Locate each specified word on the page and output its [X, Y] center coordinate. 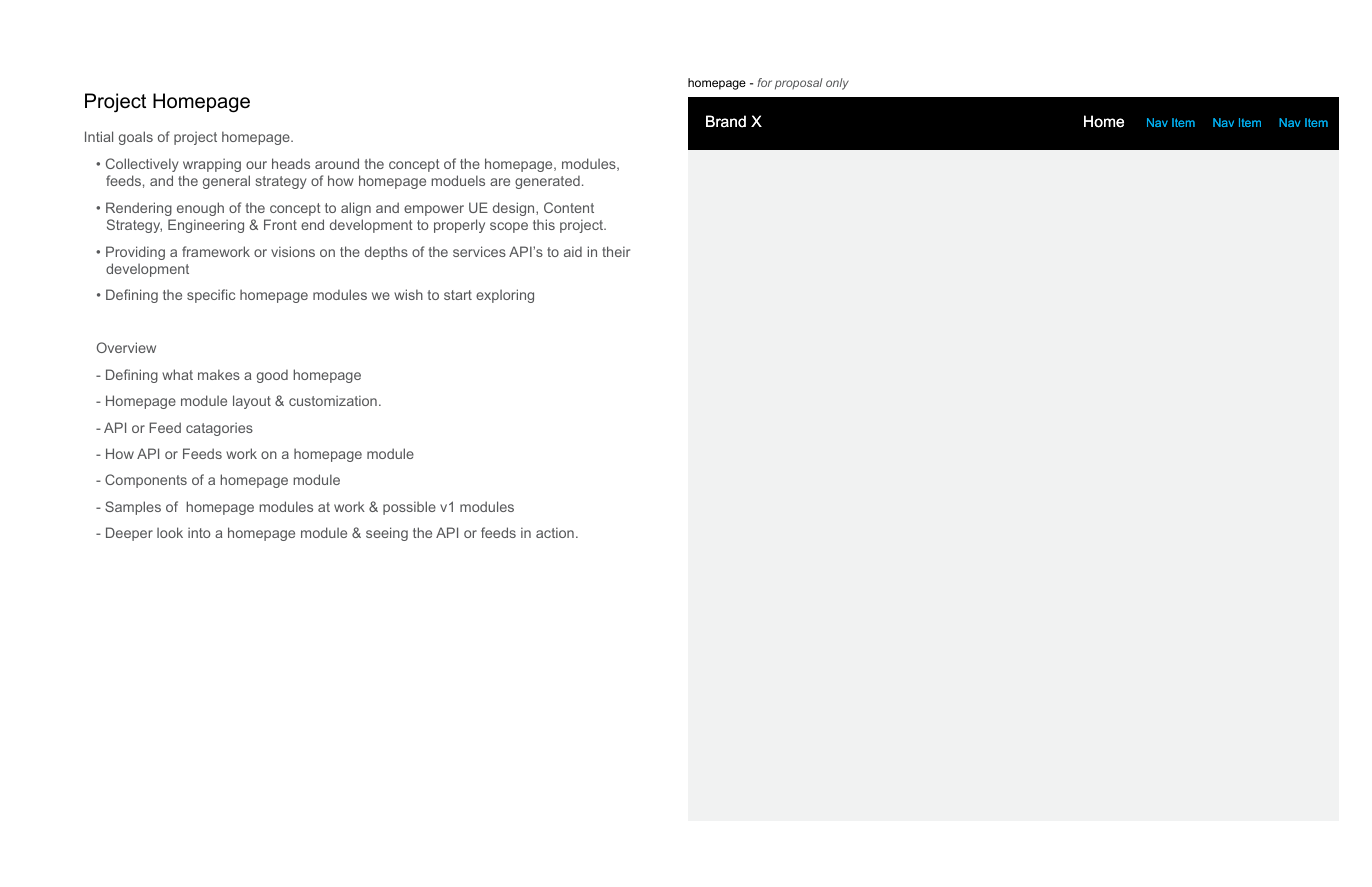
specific [211, 296]
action [555, 532]
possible [409, 508]
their [616, 251]
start [458, 295]
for [764, 82]
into [199, 532]
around [337, 163]
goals [136, 138]
